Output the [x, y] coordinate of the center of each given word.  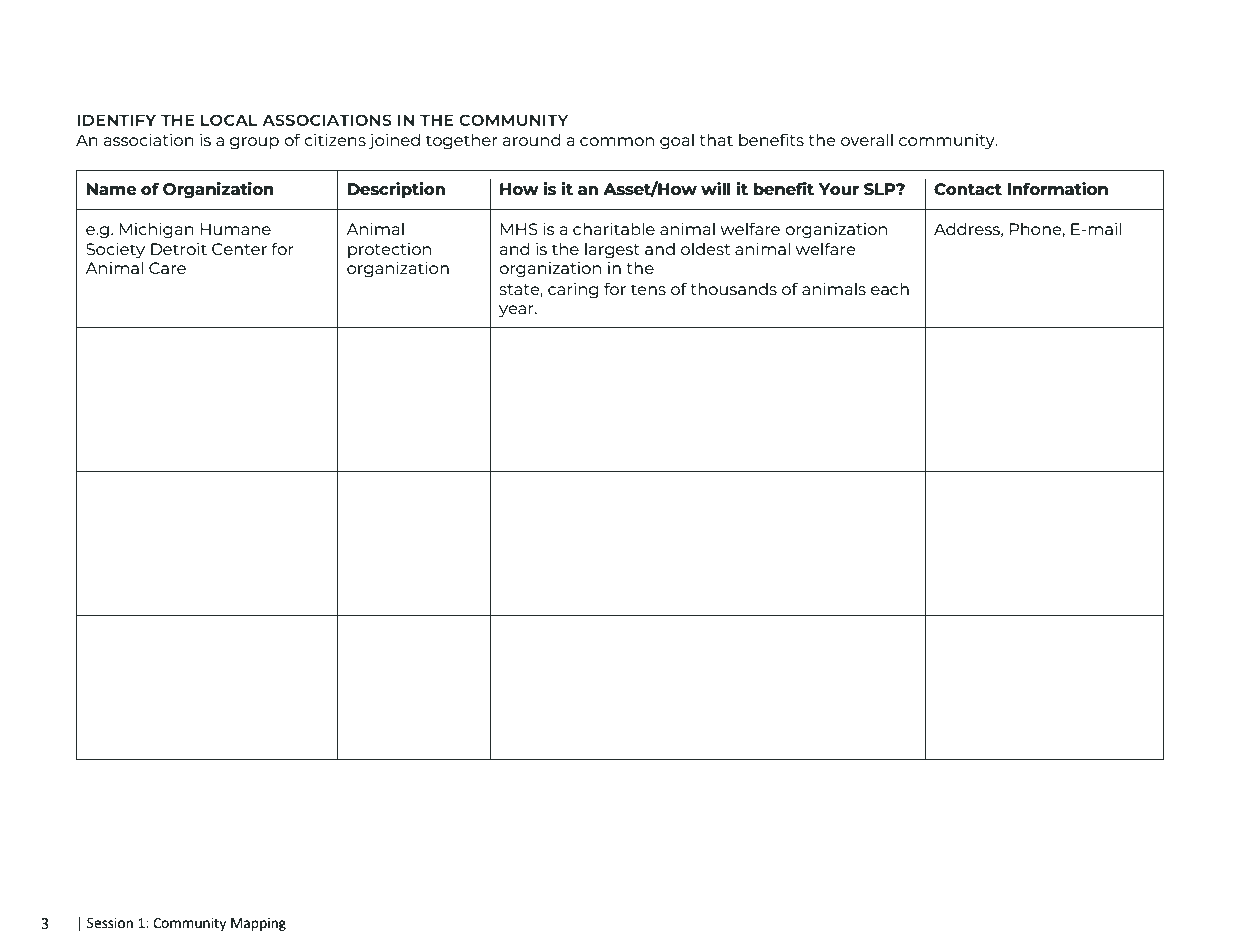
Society [115, 251]
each [890, 289]
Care [167, 268]
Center [239, 249]
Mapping [258, 924]
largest [612, 251]
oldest [705, 249]
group [254, 143]
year [517, 311]
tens [648, 289]
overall [867, 140]
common [617, 141]
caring [573, 291]
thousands [733, 289]
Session [110, 923]
